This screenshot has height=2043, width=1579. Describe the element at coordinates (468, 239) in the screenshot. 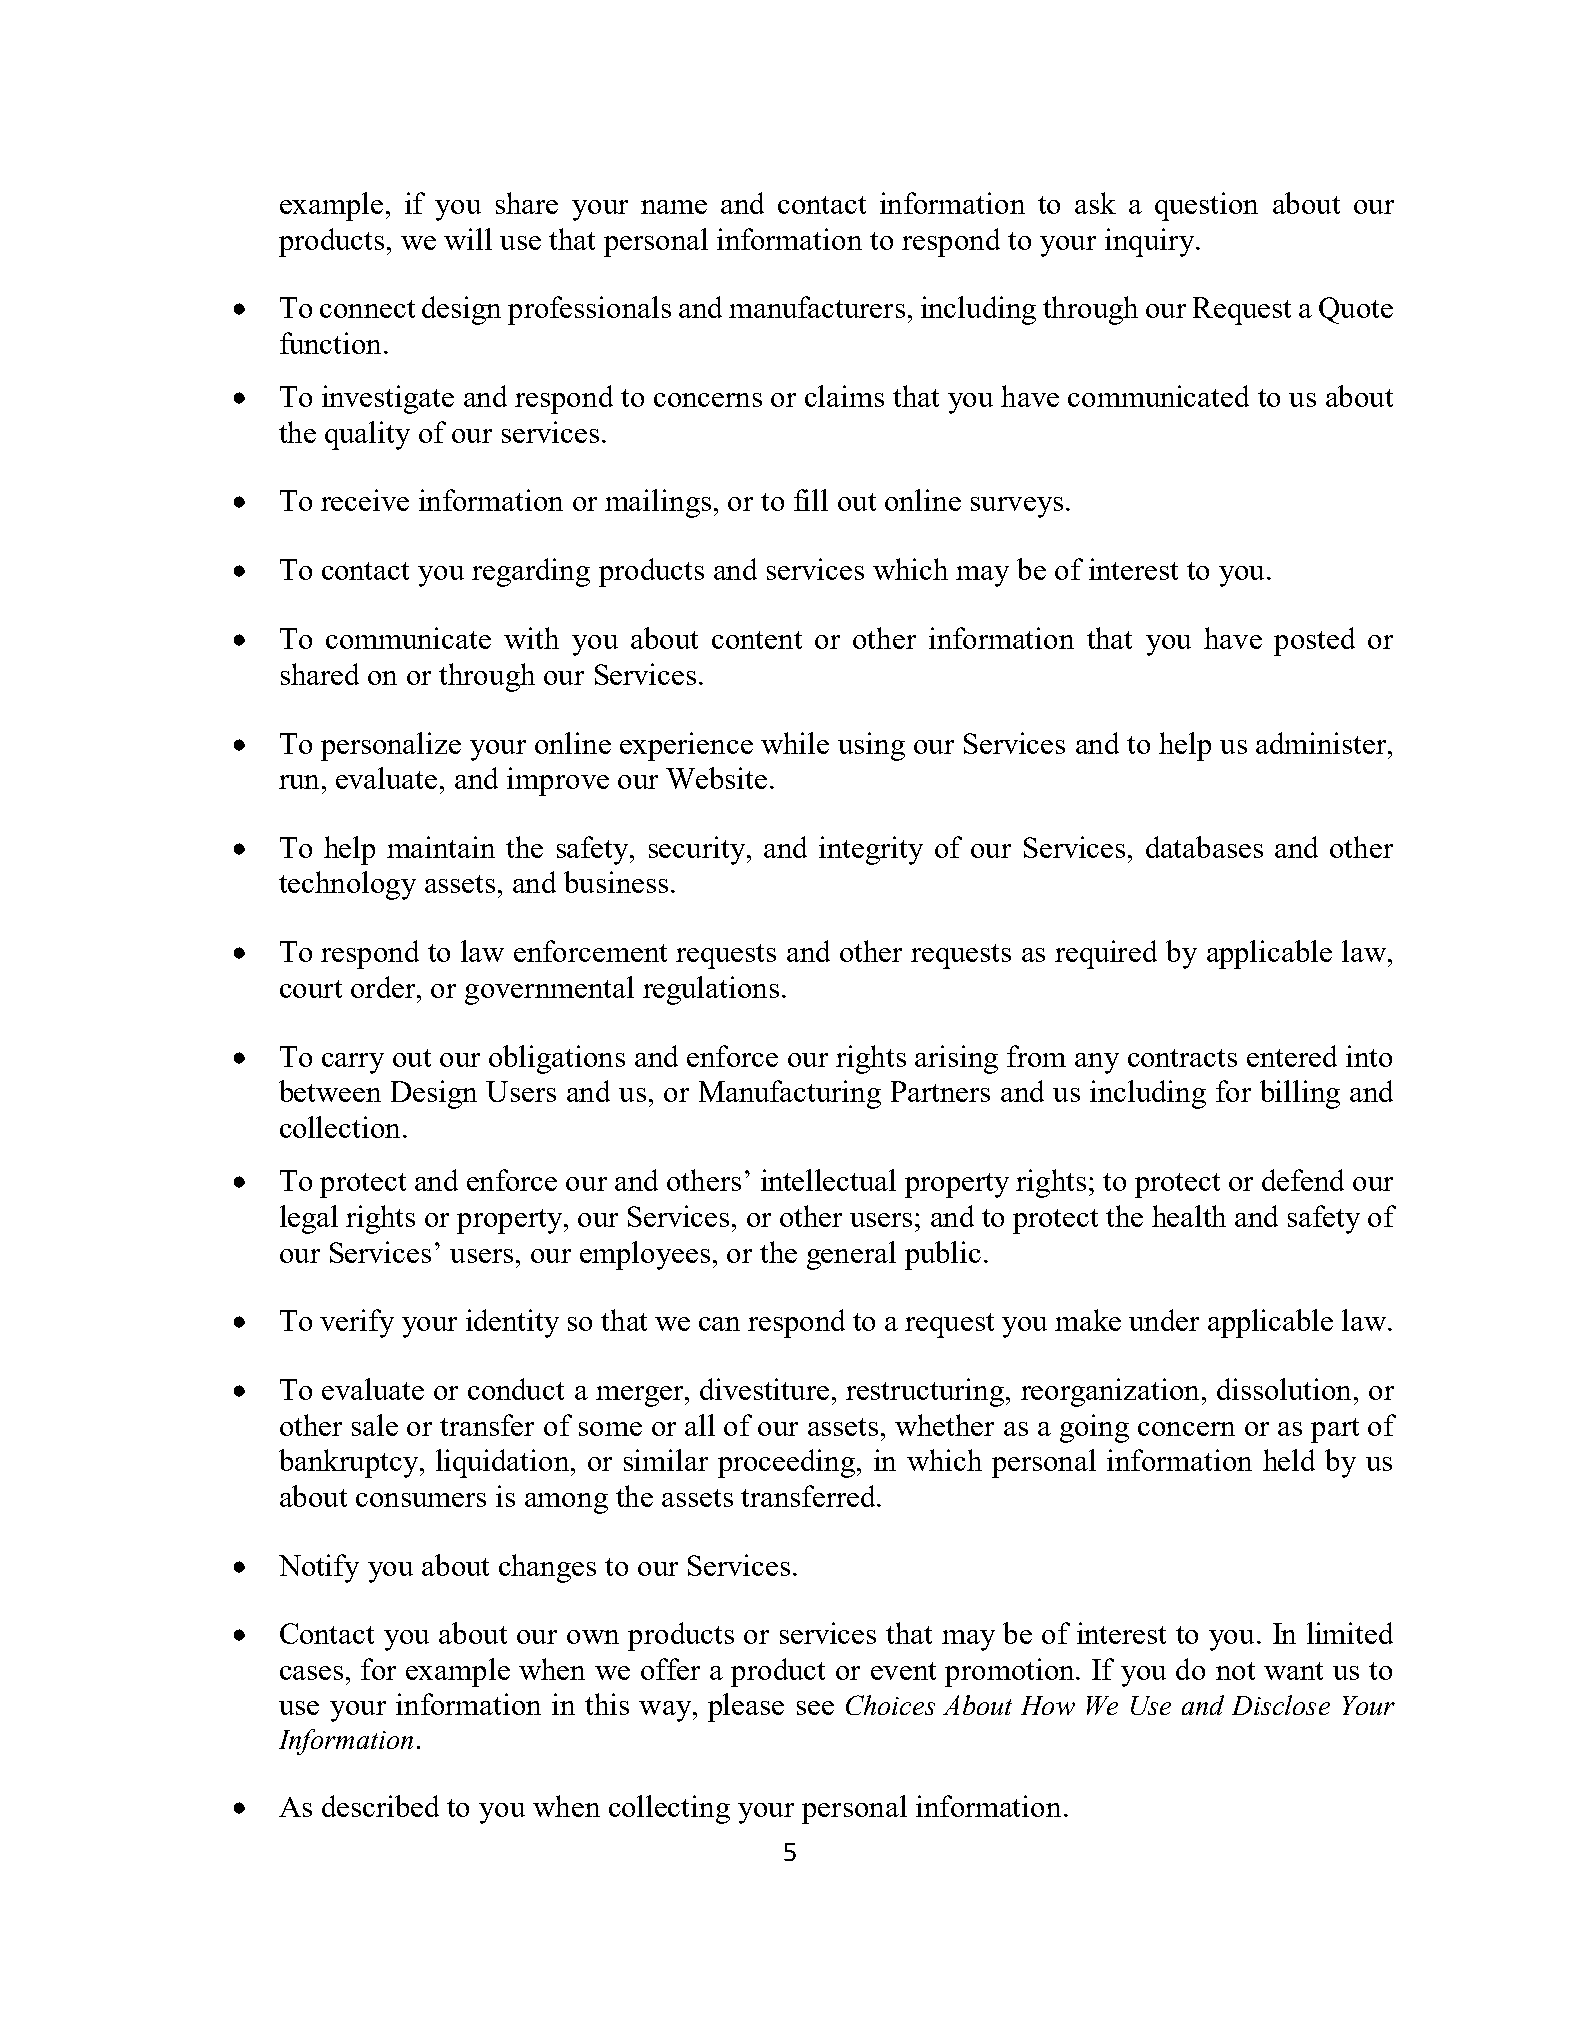

I see `will` at that location.
